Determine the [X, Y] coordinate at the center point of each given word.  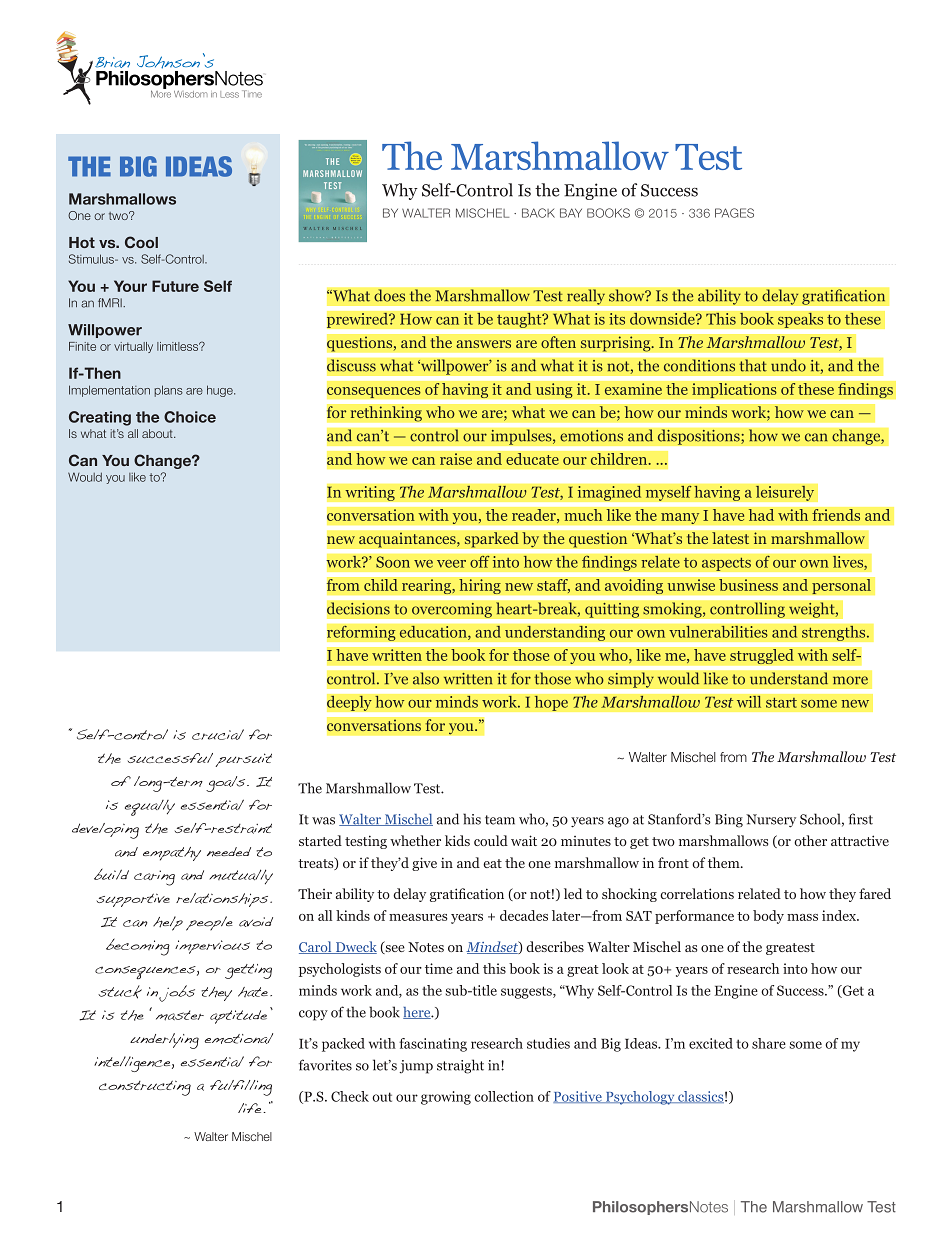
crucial [218, 734]
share [769, 1043]
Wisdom [191, 94]
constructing [145, 1088]
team [500, 820]
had [761, 515]
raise [456, 459]
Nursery [771, 821]
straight [460, 1066]
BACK [538, 213]
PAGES [734, 213]
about [158, 433]
